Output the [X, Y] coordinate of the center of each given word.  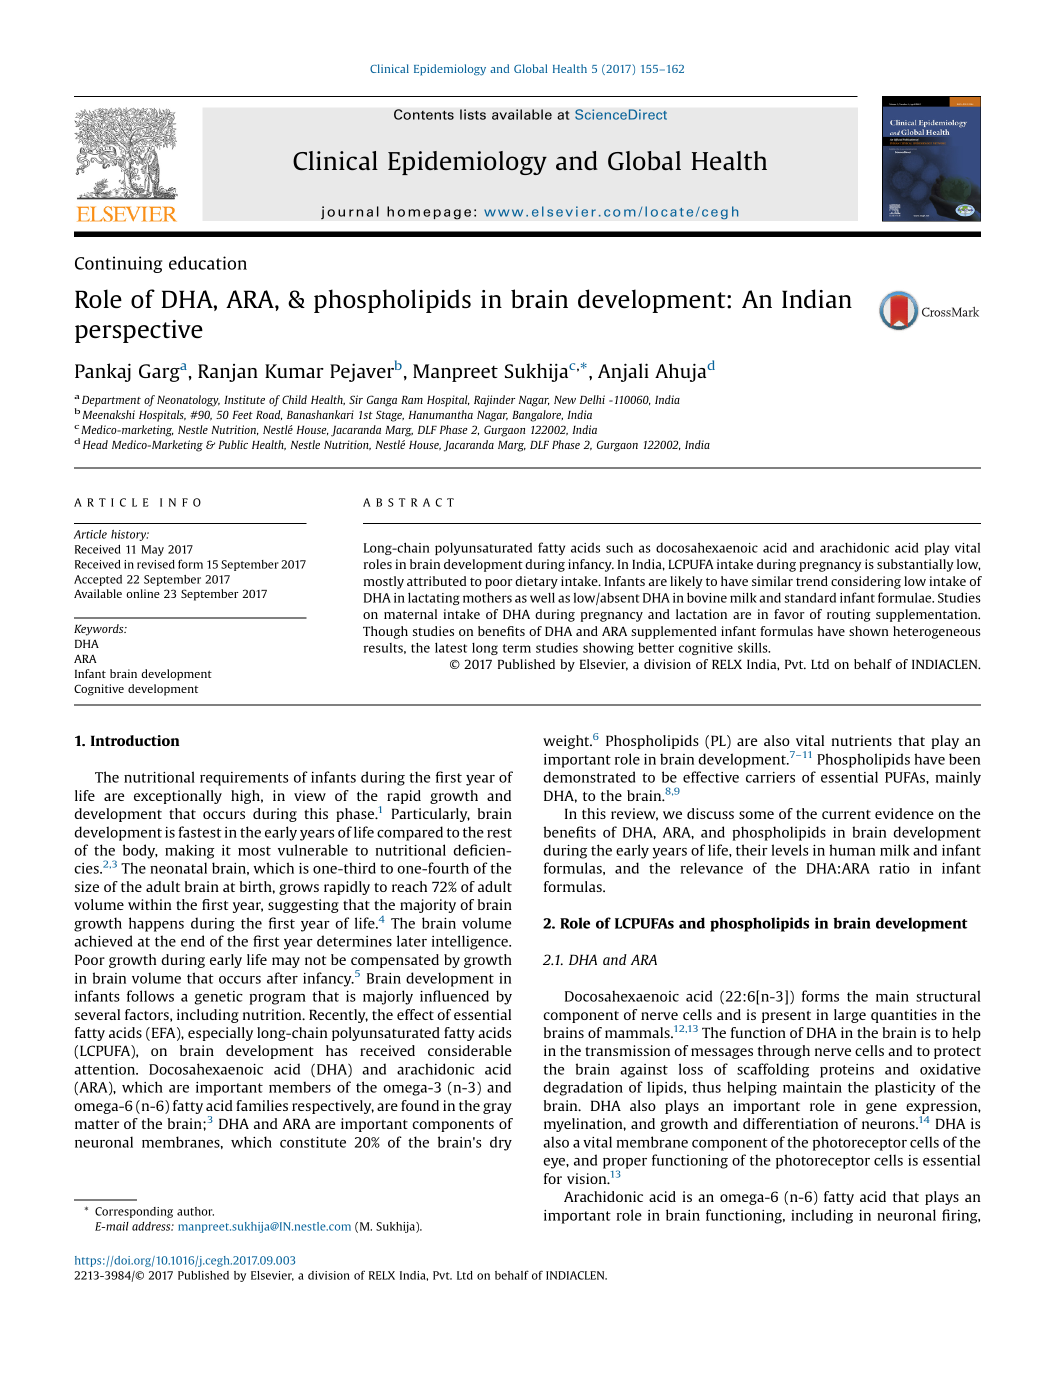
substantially [915, 565]
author [195, 1211]
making [190, 851]
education [208, 263]
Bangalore [537, 416]
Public [233, 444]
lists [473, 114]
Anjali [623, 372]
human [852, 850]
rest [499, 833]
